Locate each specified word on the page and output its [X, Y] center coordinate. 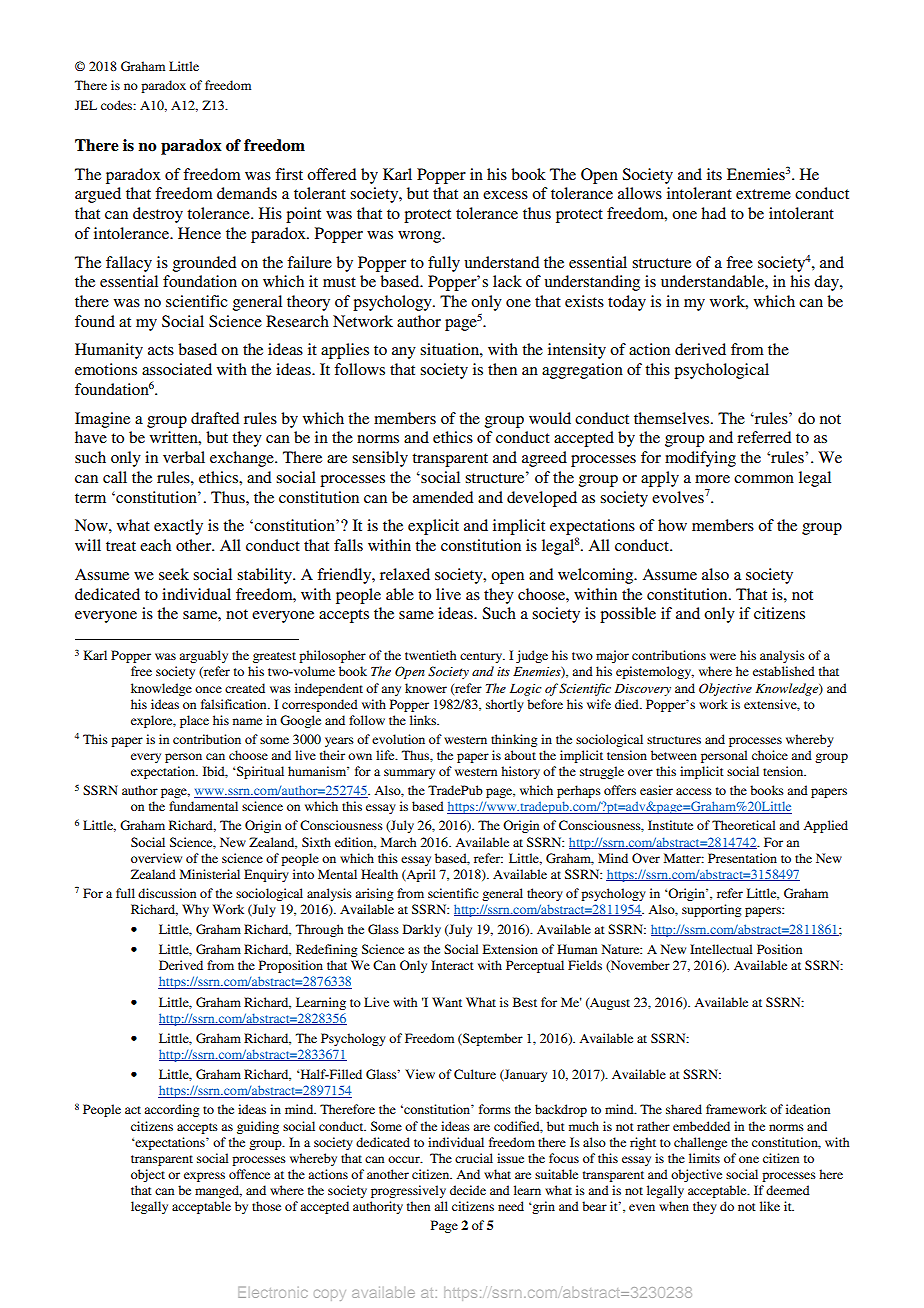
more [712, 479]
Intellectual [721, 949]
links [424, 720]
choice [770, 755]
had [713, 213]
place [194, 721]
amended [443, 497]
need [511, 1206]
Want [447, 1002]
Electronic [272, 1292]
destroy [158, 215]
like [770, 1206]
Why [195, 910]
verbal [184, 457]
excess [505, 195]
